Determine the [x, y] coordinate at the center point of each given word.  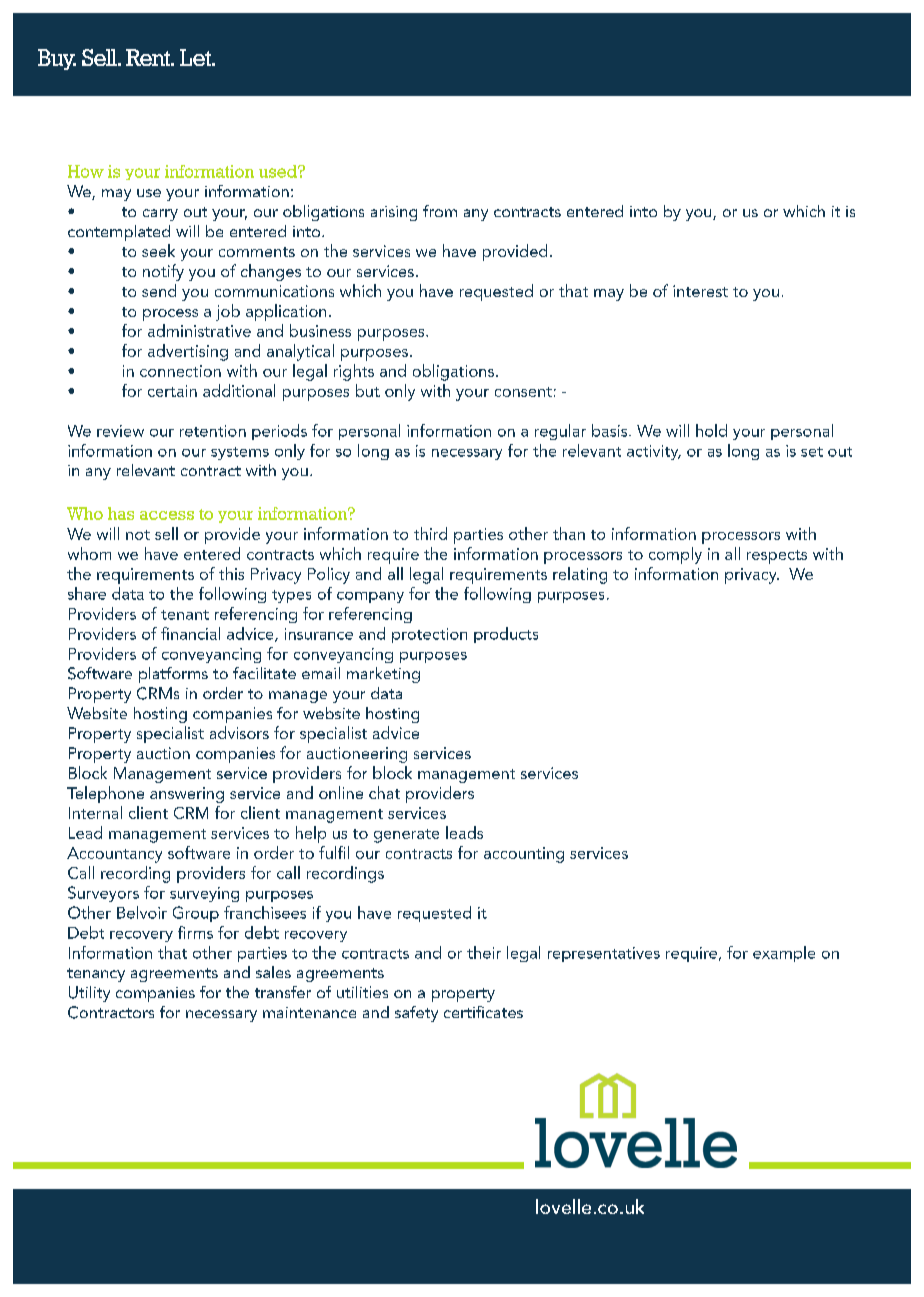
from [440, 211]
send [159, 290]
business [320, 330]
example [784, 954]
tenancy [96, 975]
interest [700, 291]
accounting [524, 855]
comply [675, 555]
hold [711, 430]
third [430, 533]
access [167, 515]
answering [187, 795]
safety [416, 1014]
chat [384, 792]
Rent [149, 57]
